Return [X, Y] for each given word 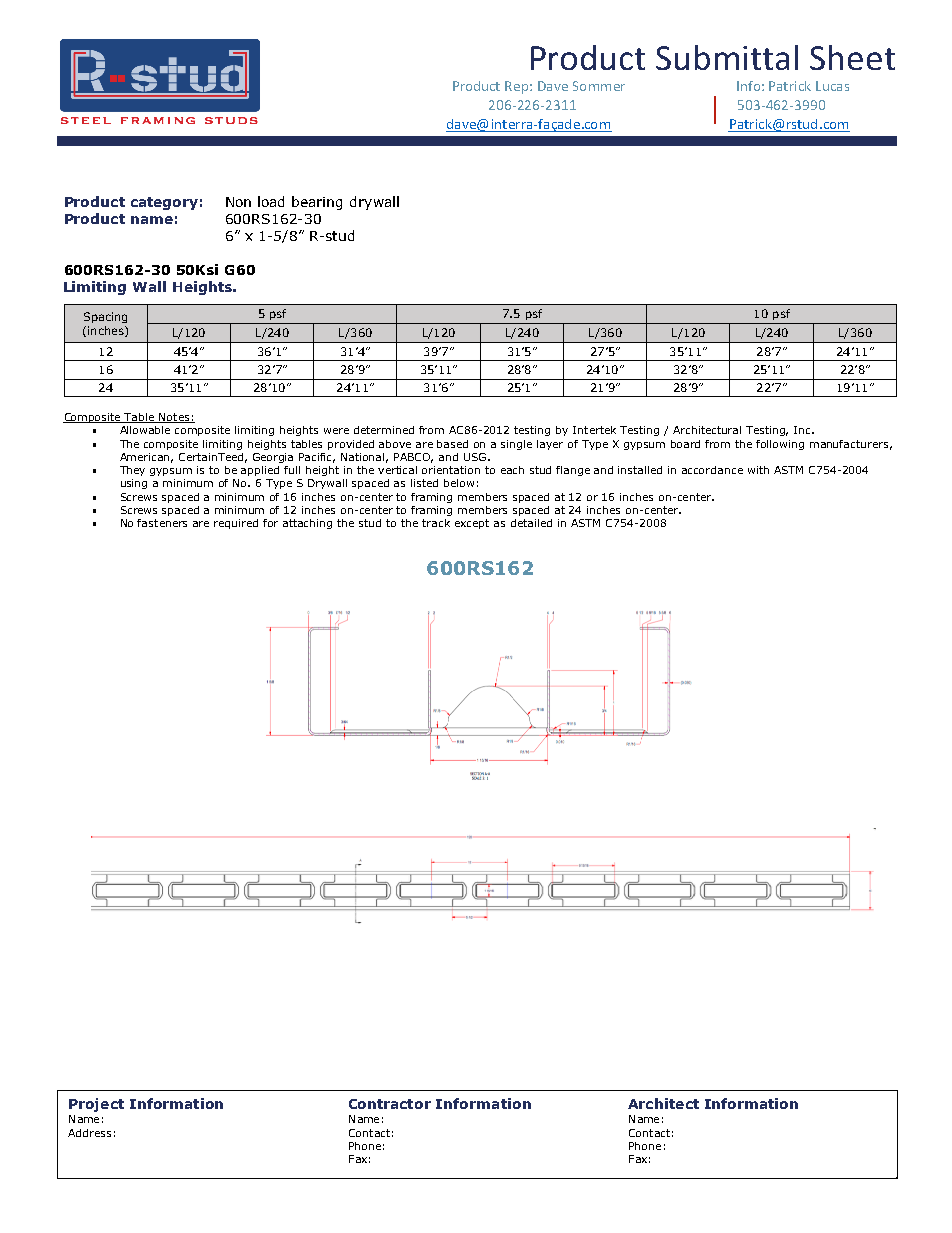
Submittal [727, 57]
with [758, 470]
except [472, 524]
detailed [531, 523]
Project [96, 1105]
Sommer [599, 86]
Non [238, 202]
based [452, 444]
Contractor [390, 1104]
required [236, 524]
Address [89, 1133]
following [780, 445]
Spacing [105, 317]
